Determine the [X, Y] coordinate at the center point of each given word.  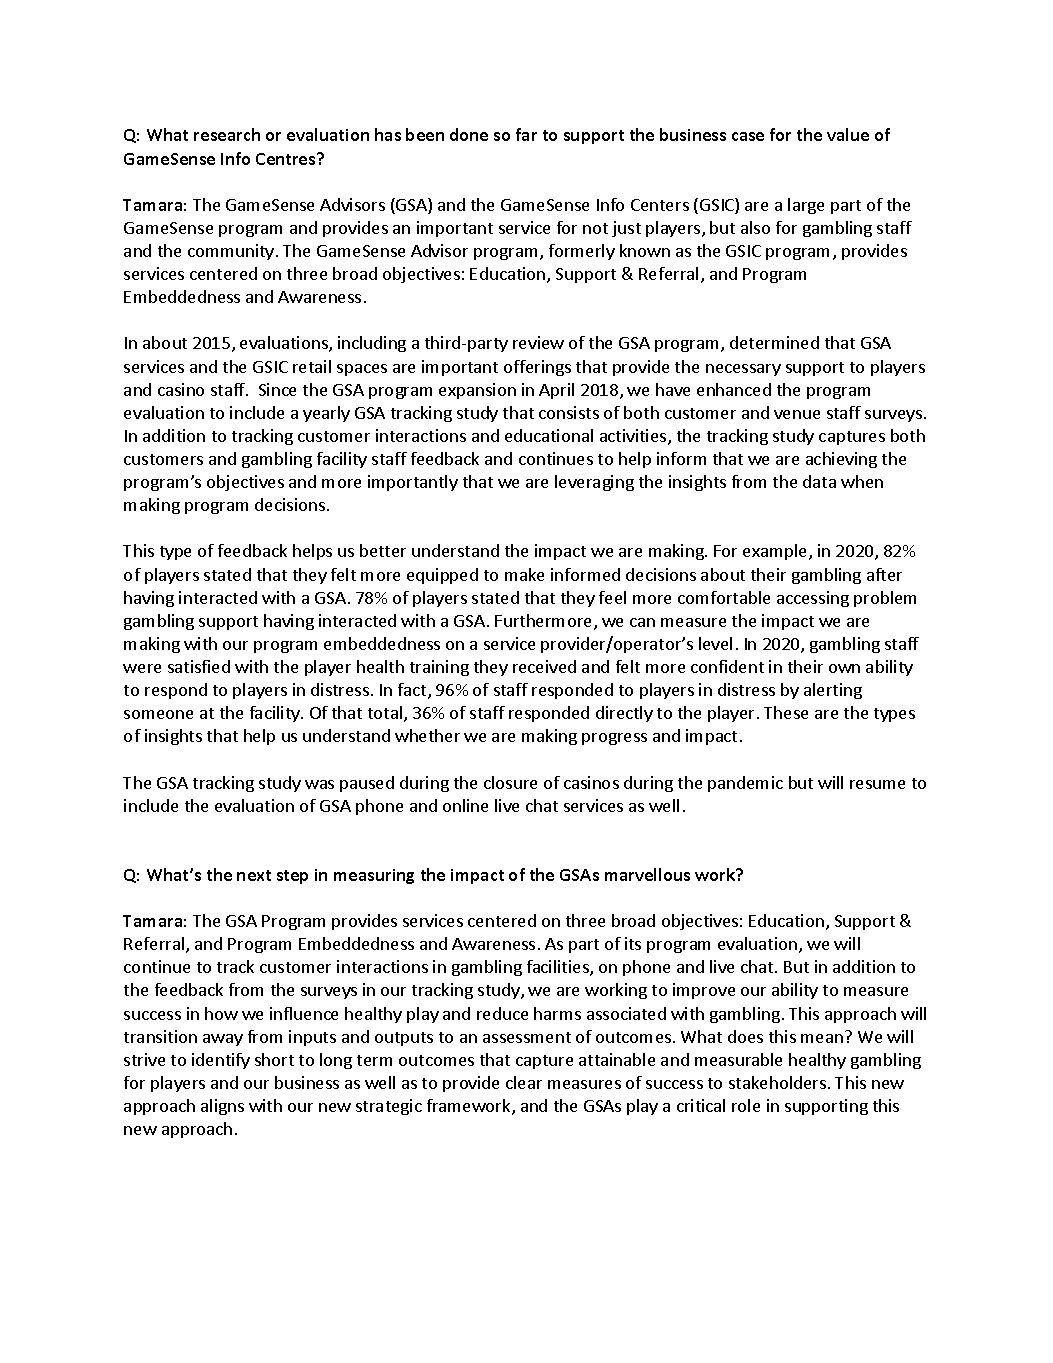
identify [221, 1061]
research [227, 134]
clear [524, 1082]
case [748, 136]
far [526, 134]
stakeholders [779, 1082]
